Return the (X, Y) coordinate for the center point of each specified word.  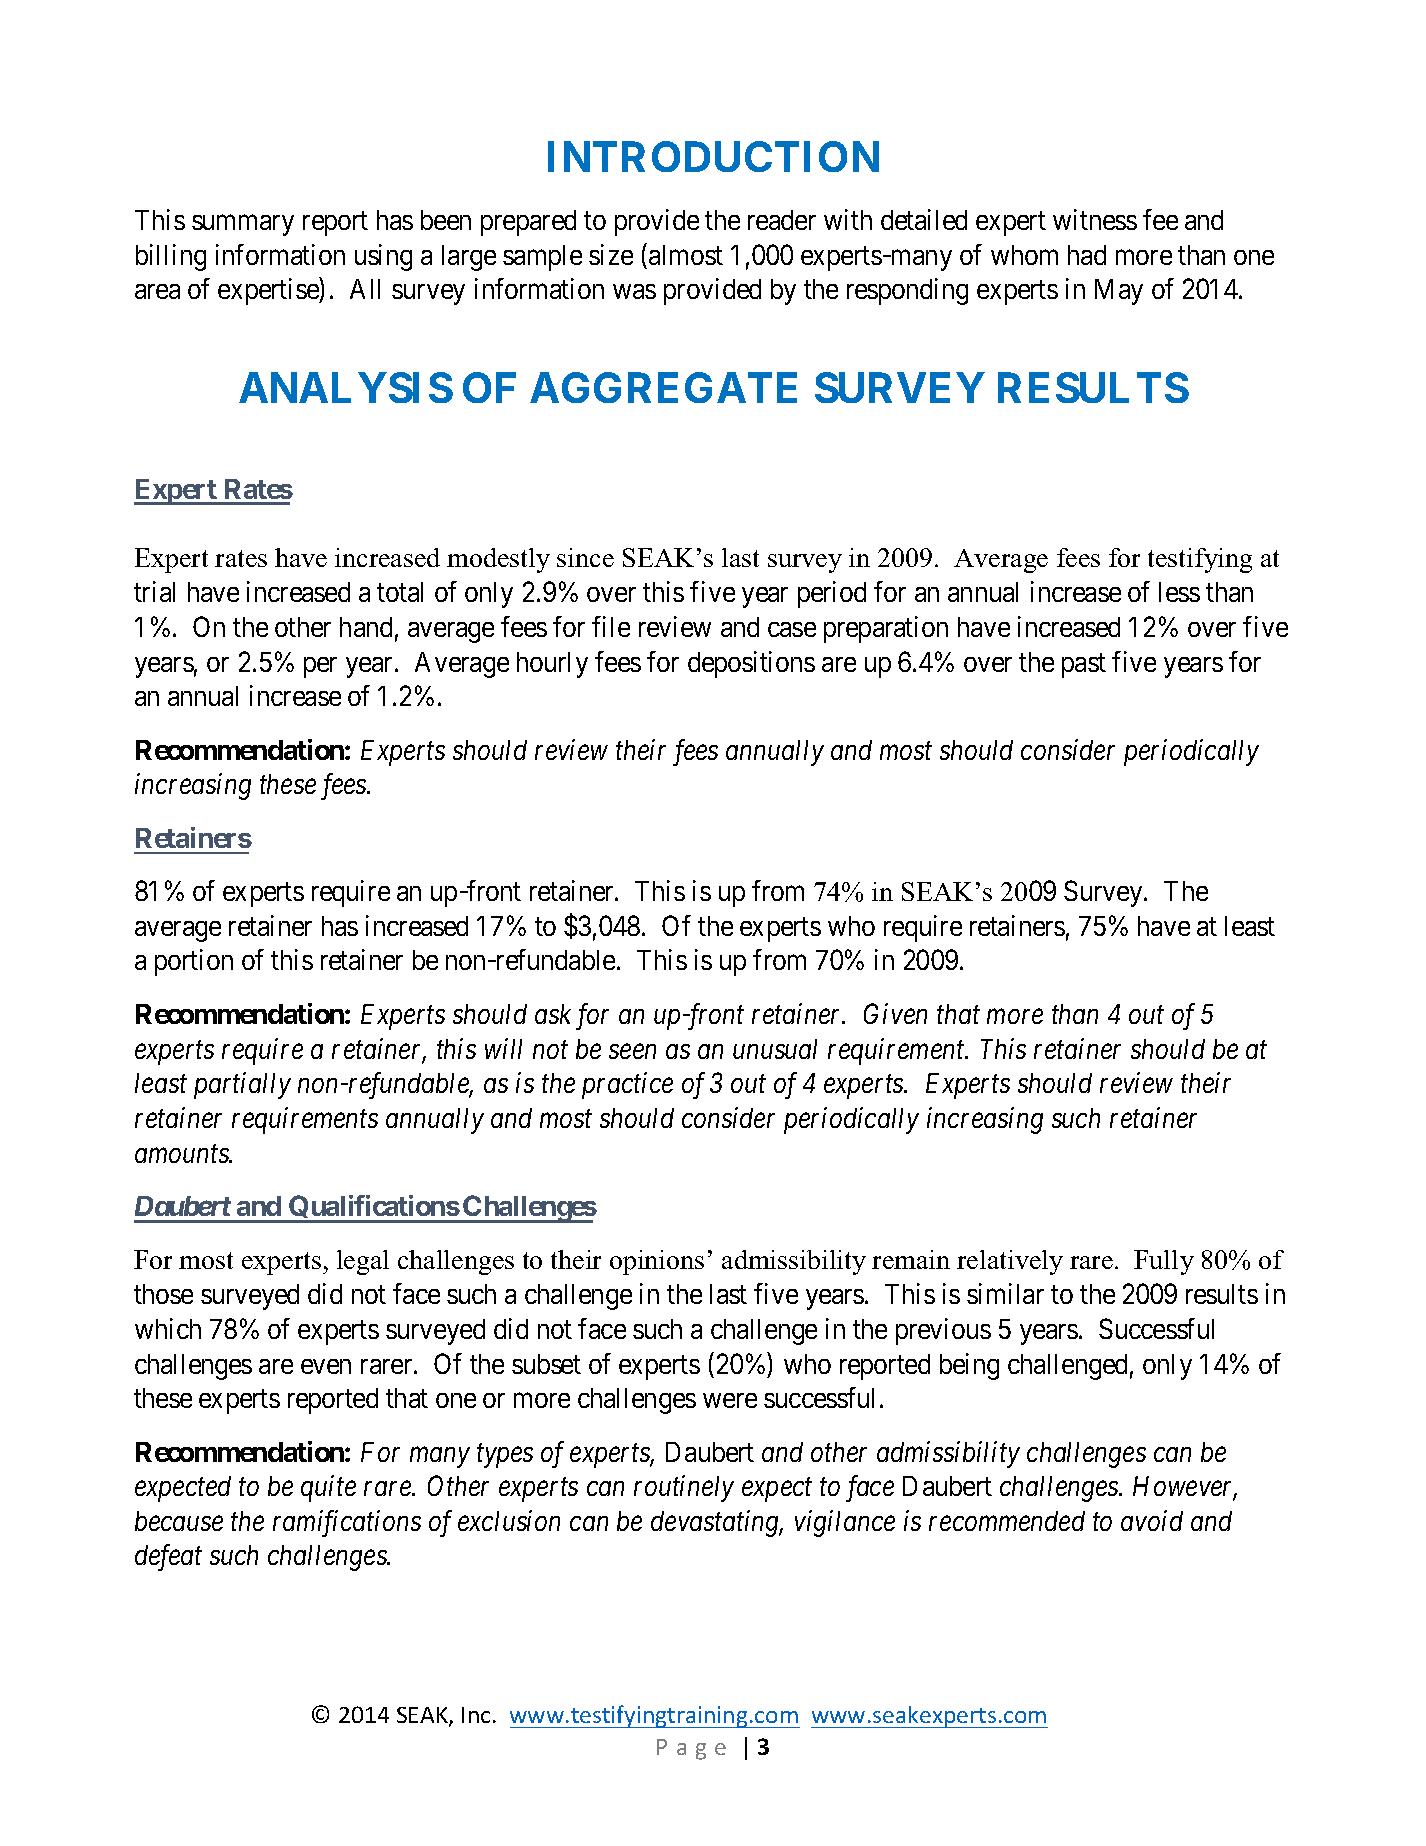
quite (328, 1489)
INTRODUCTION (713, 156)
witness (1095, 219)
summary (243, 225)
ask (553, 1014)
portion (194, 962)
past (1084, 666)
